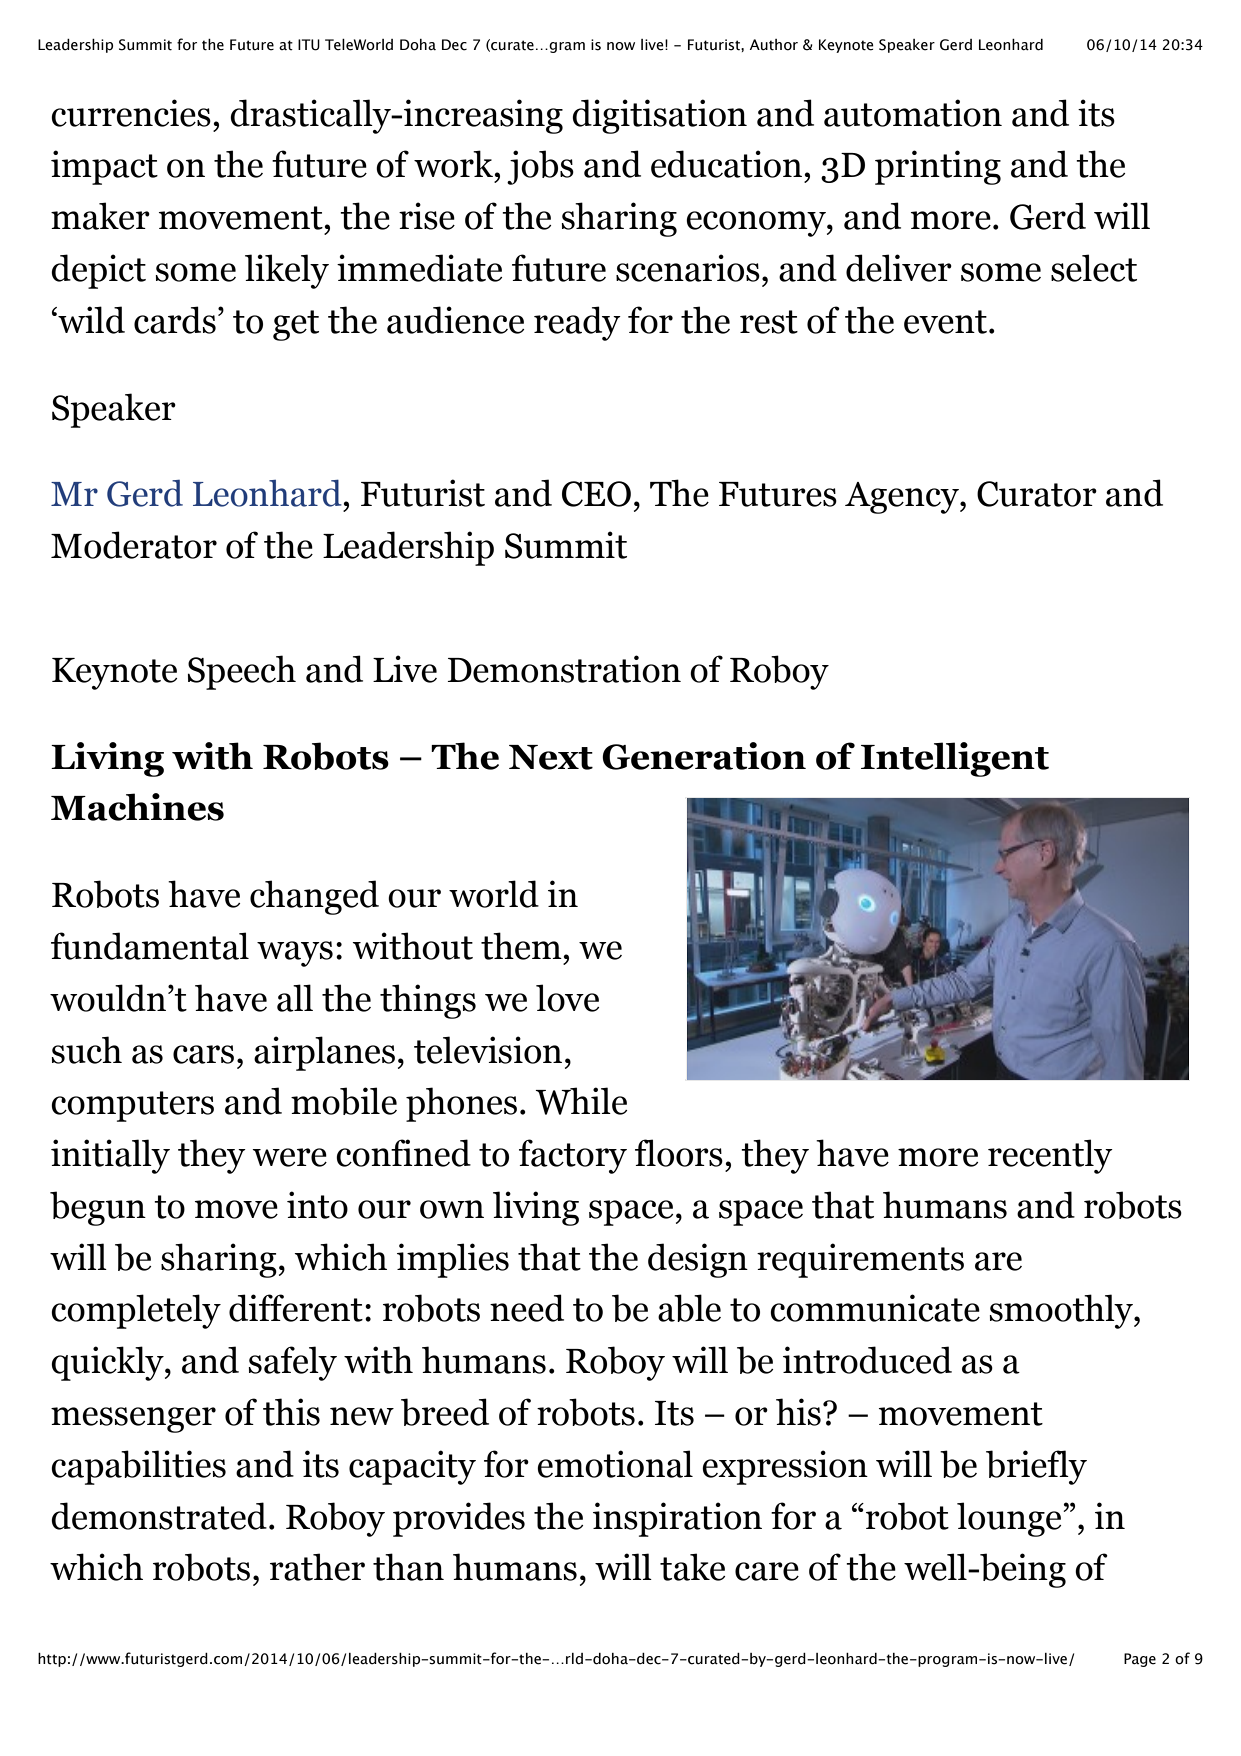 This screenshot has height=1756, width=1241. What do you see at coordinates (945, 322) in the screenshot?
I see `event` at bounding box center [945, 322].
